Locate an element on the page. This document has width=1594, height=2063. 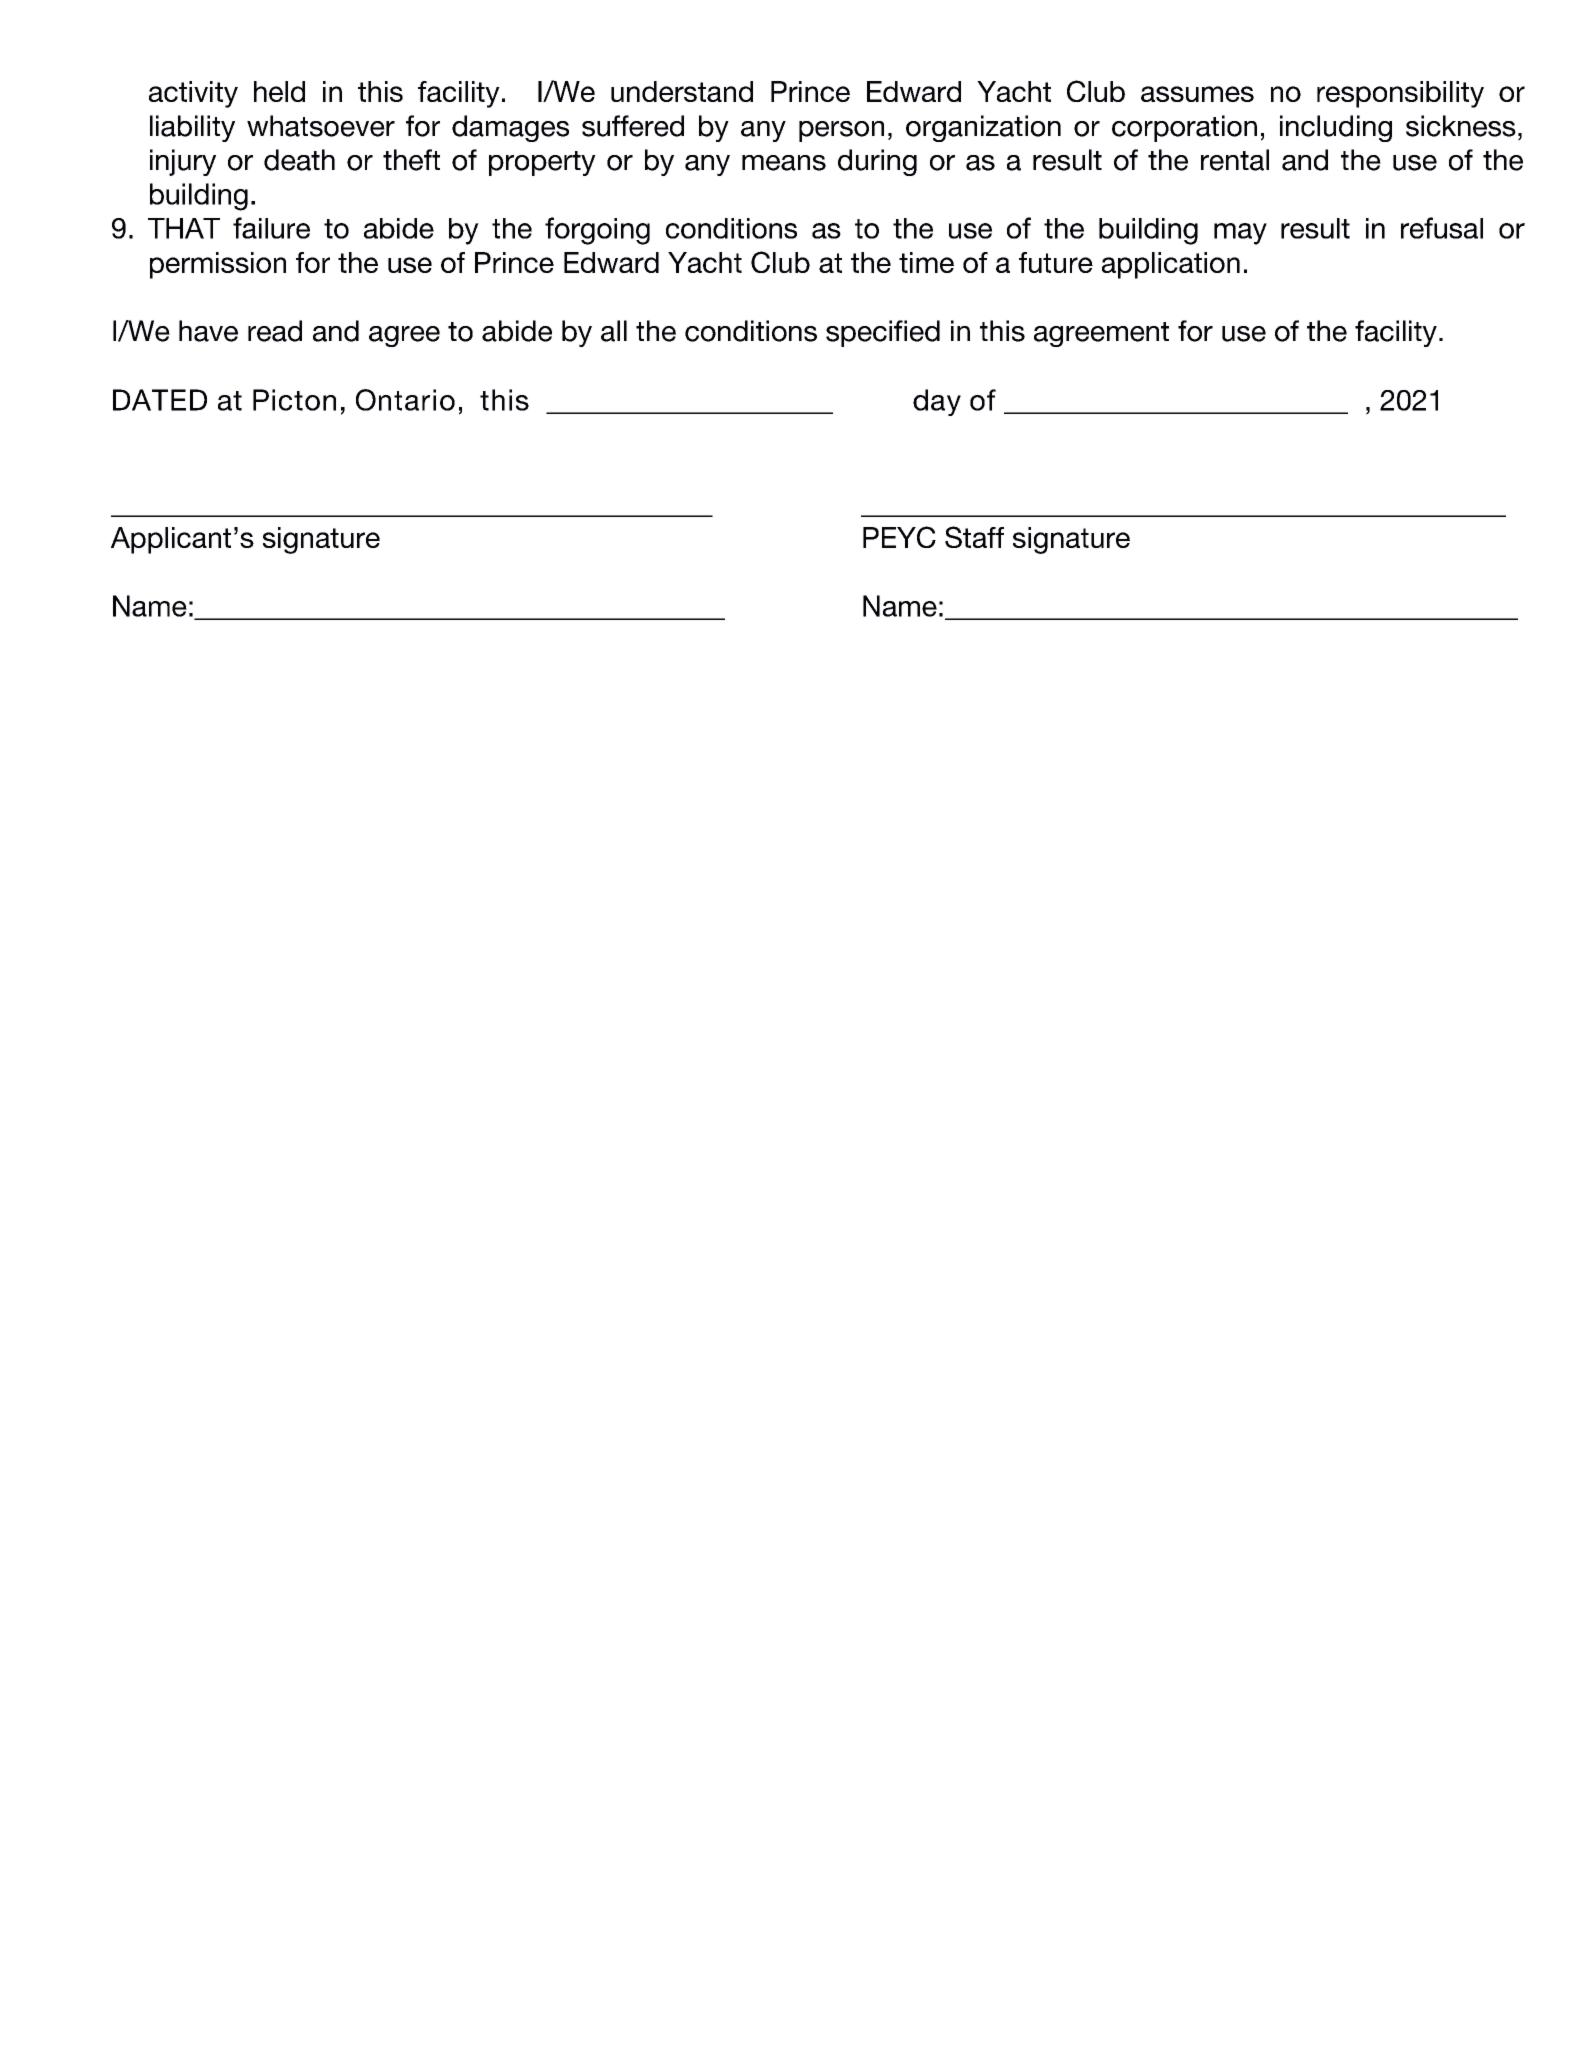
understand is located at coordinates (682, 91).
